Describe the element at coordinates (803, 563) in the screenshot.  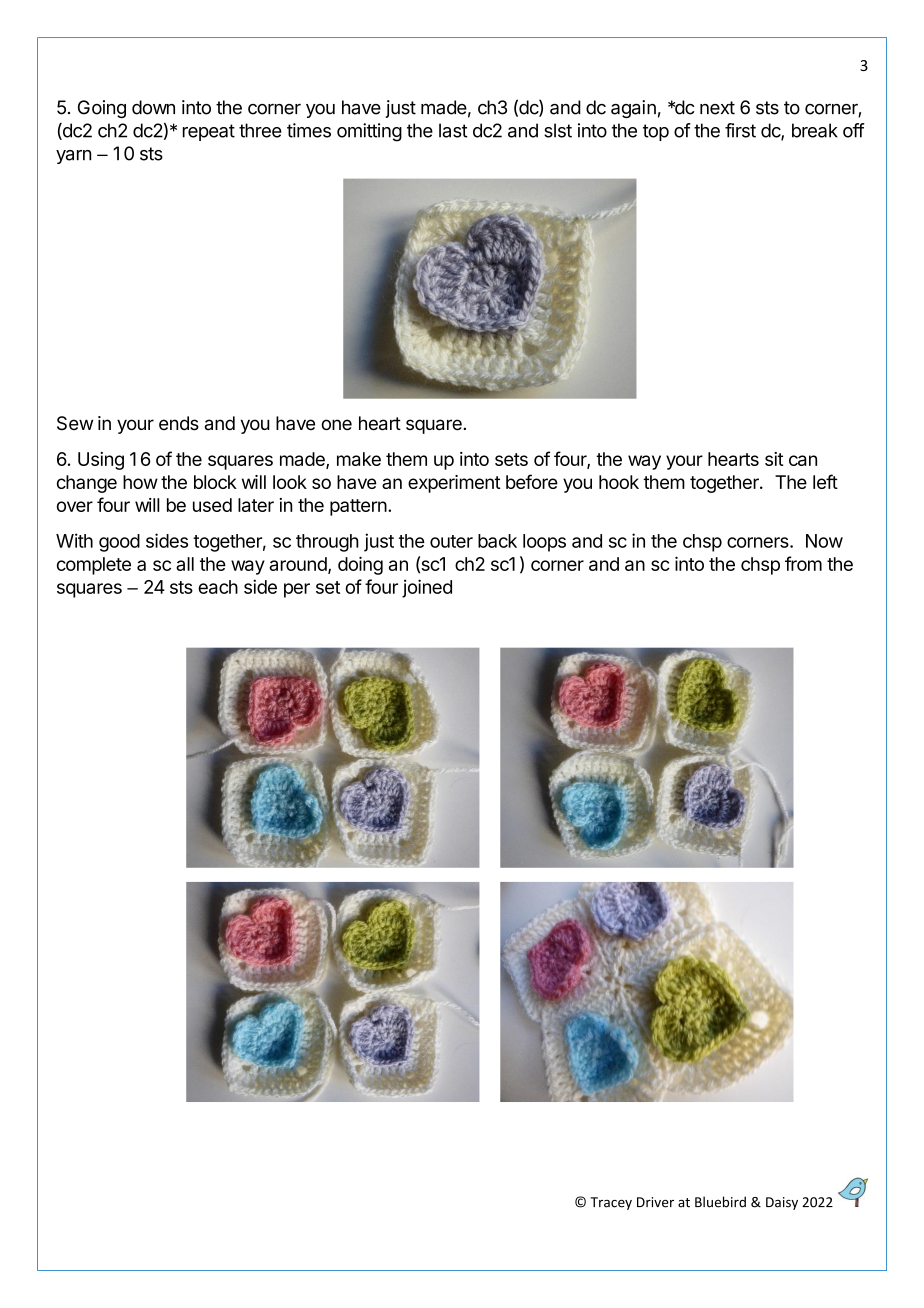
I see `from` at that location.
